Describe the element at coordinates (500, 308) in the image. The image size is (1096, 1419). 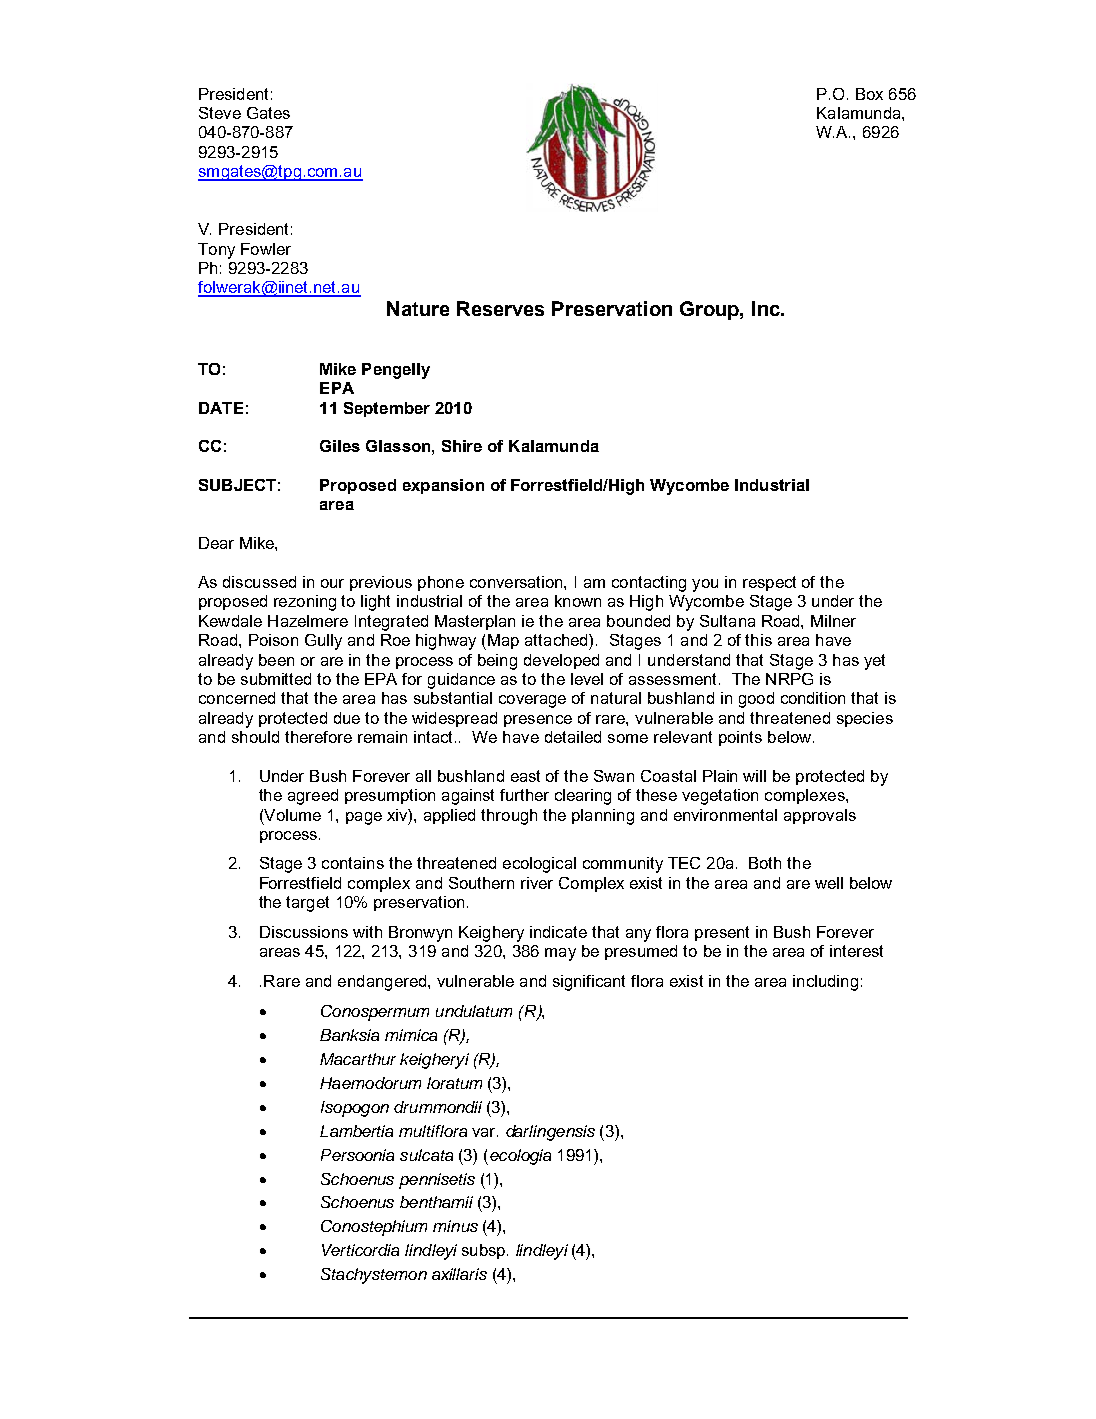
I see `Reserves` at that location.
